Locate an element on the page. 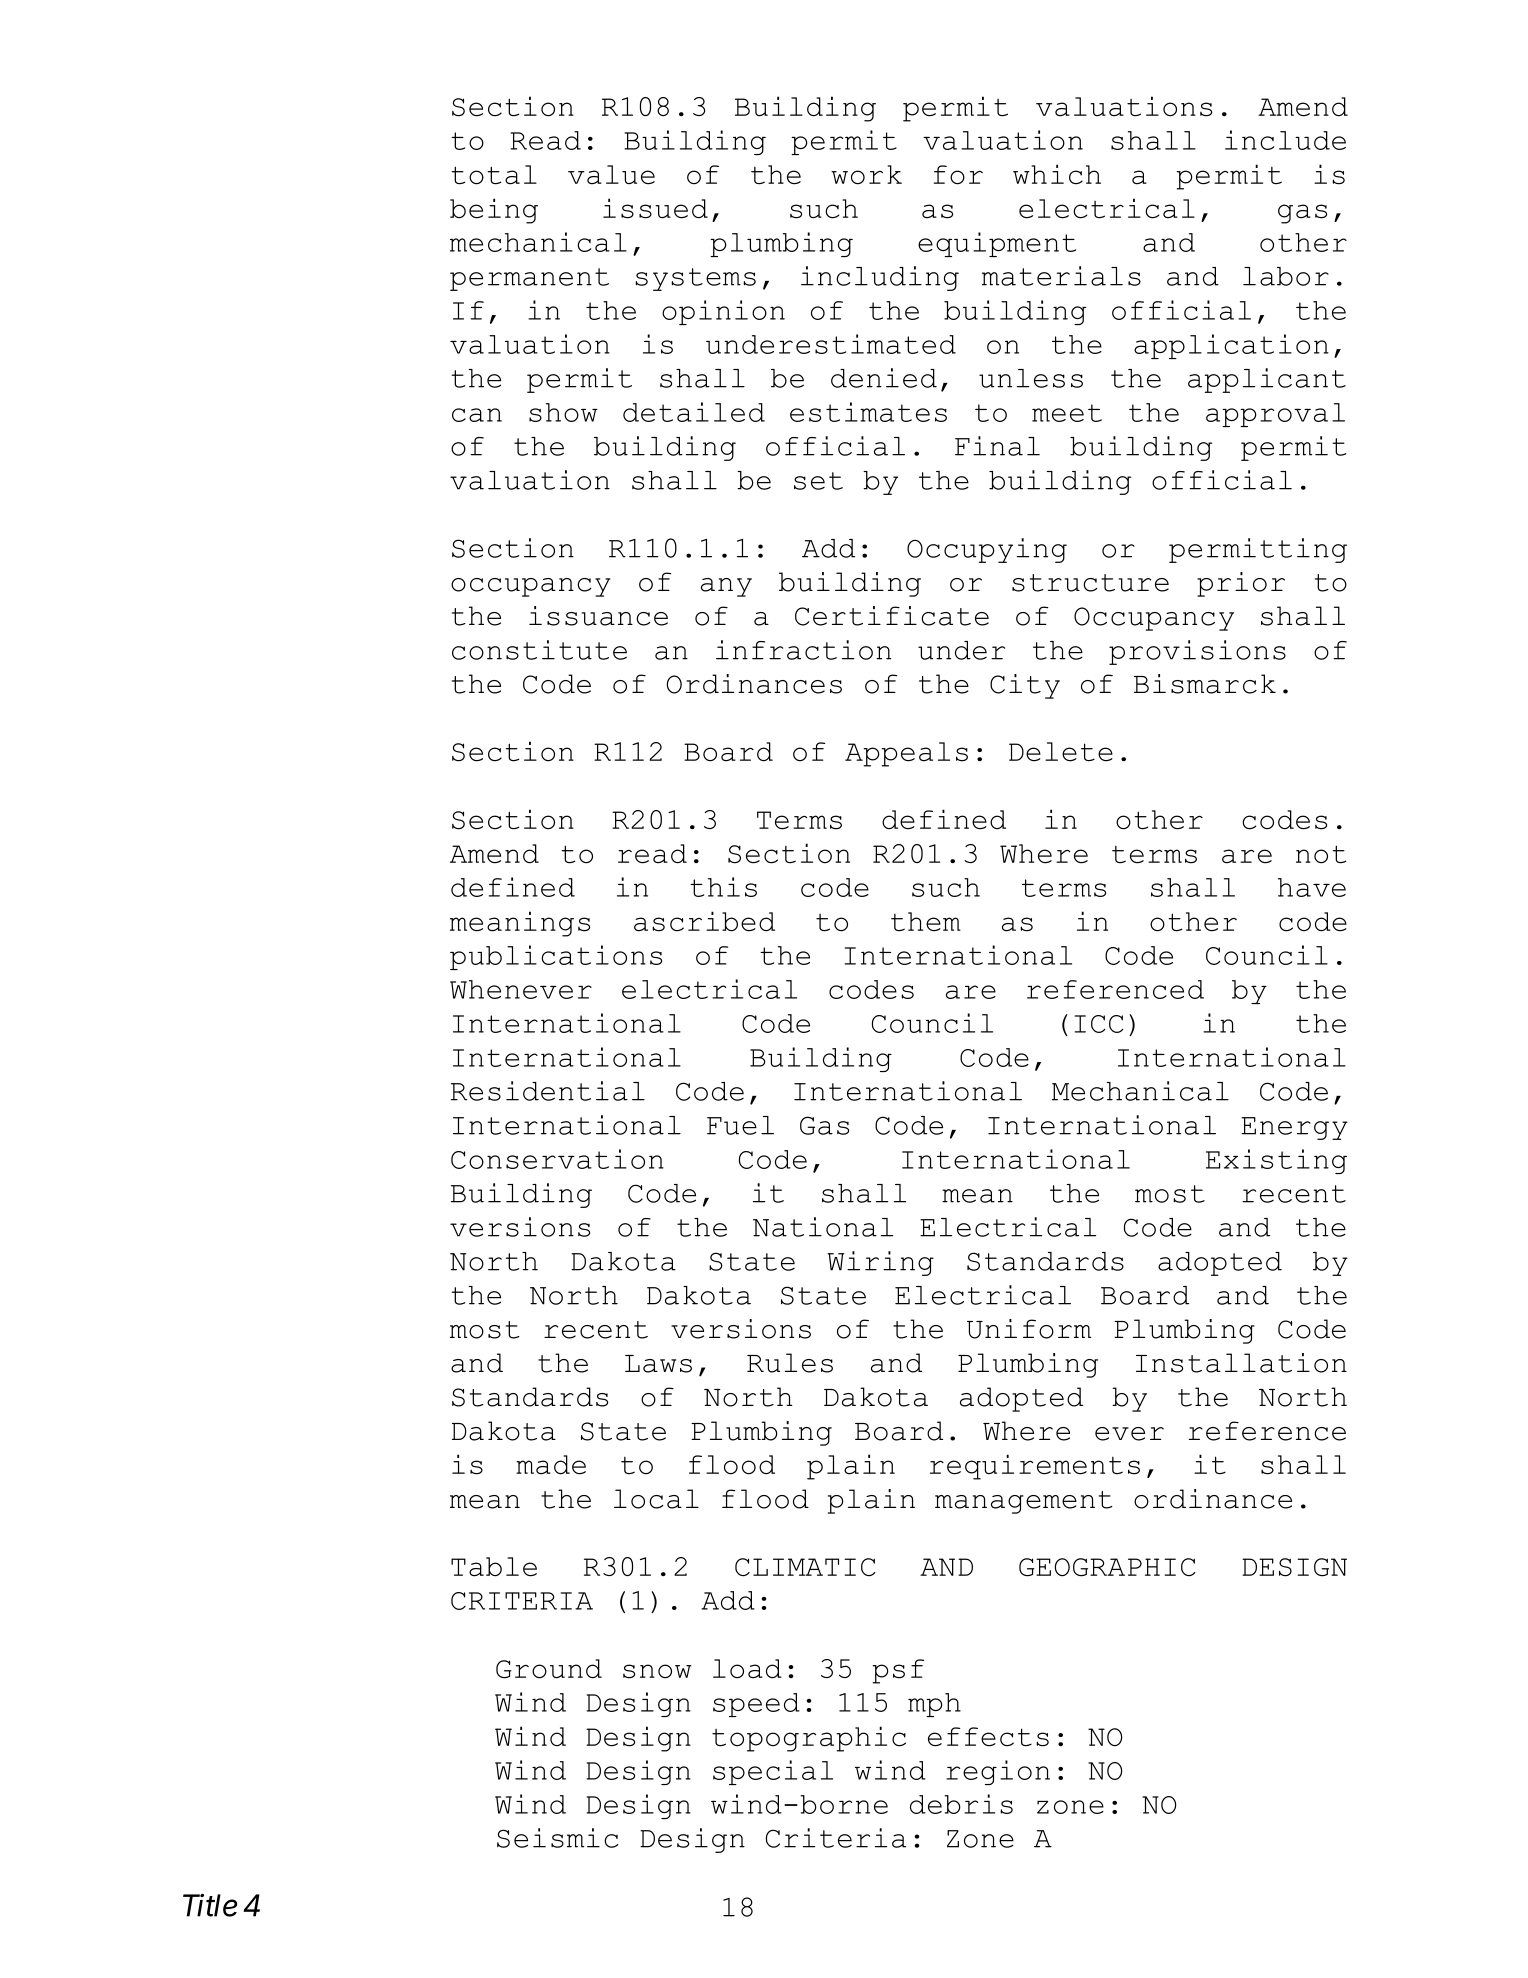  debris is located at coordinates (961, 1804).
